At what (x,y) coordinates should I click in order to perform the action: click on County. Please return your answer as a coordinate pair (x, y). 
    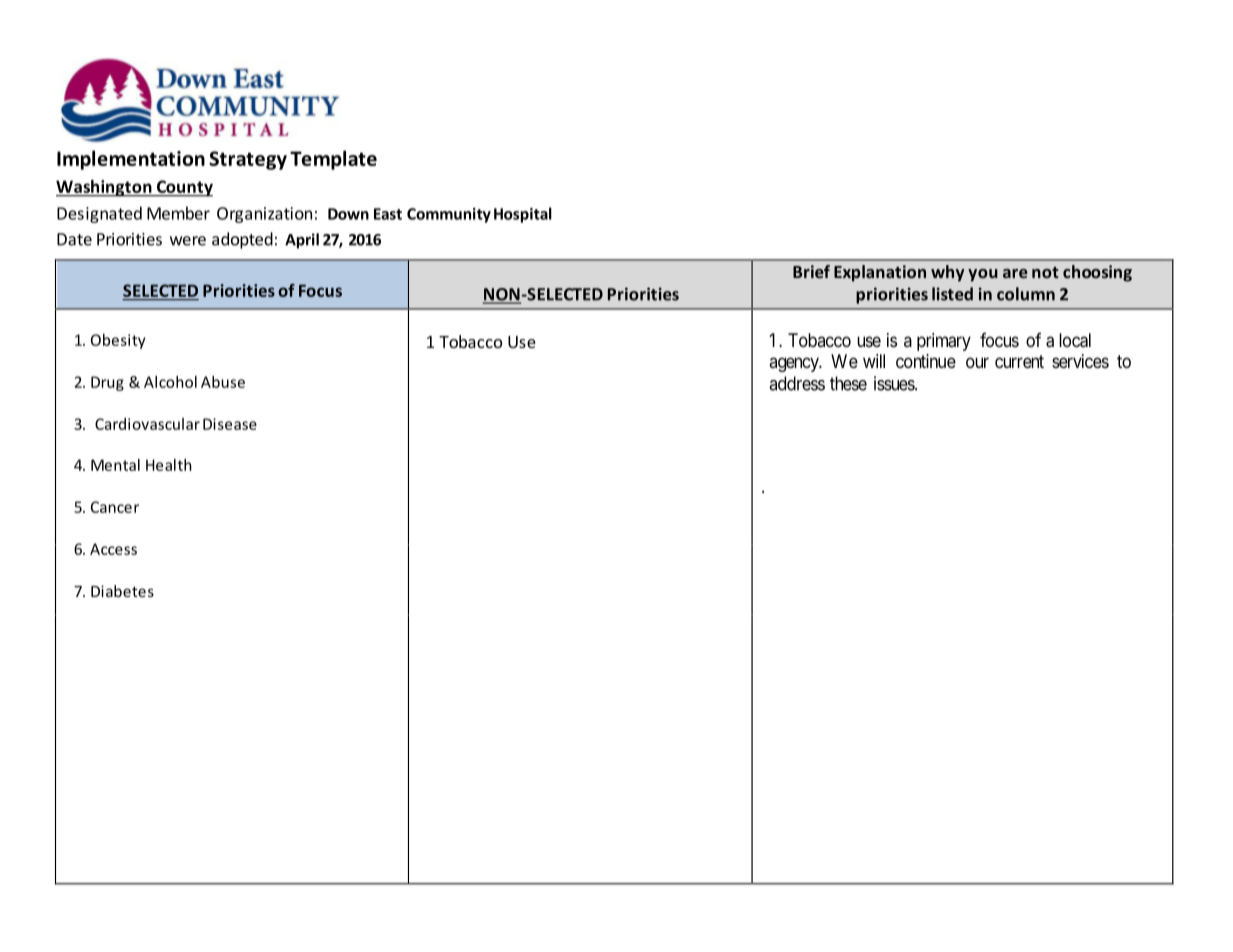
    Looking at the image, I should click on (184, 188).
